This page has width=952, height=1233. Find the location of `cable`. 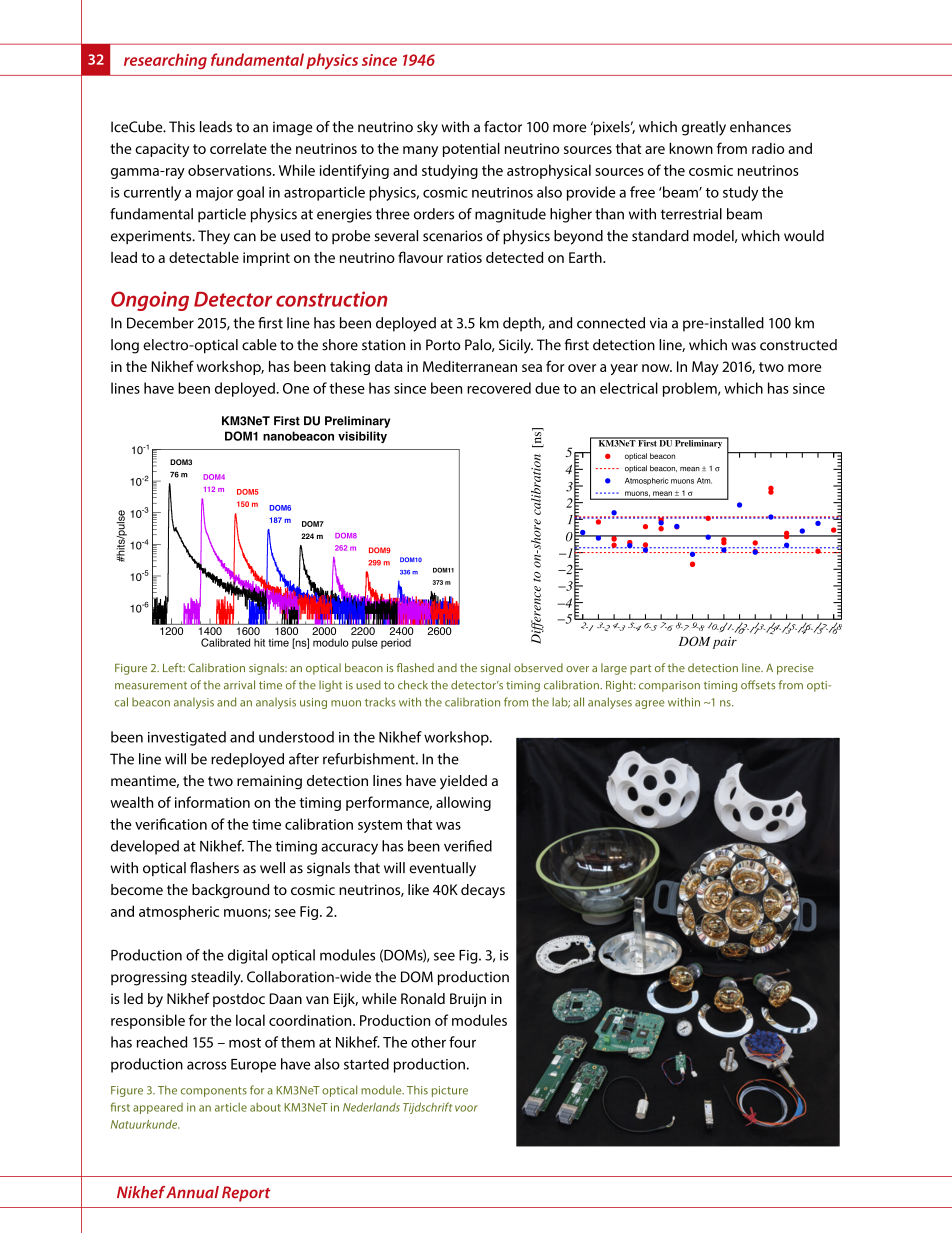

cable is located at coordinates (259, 345).
